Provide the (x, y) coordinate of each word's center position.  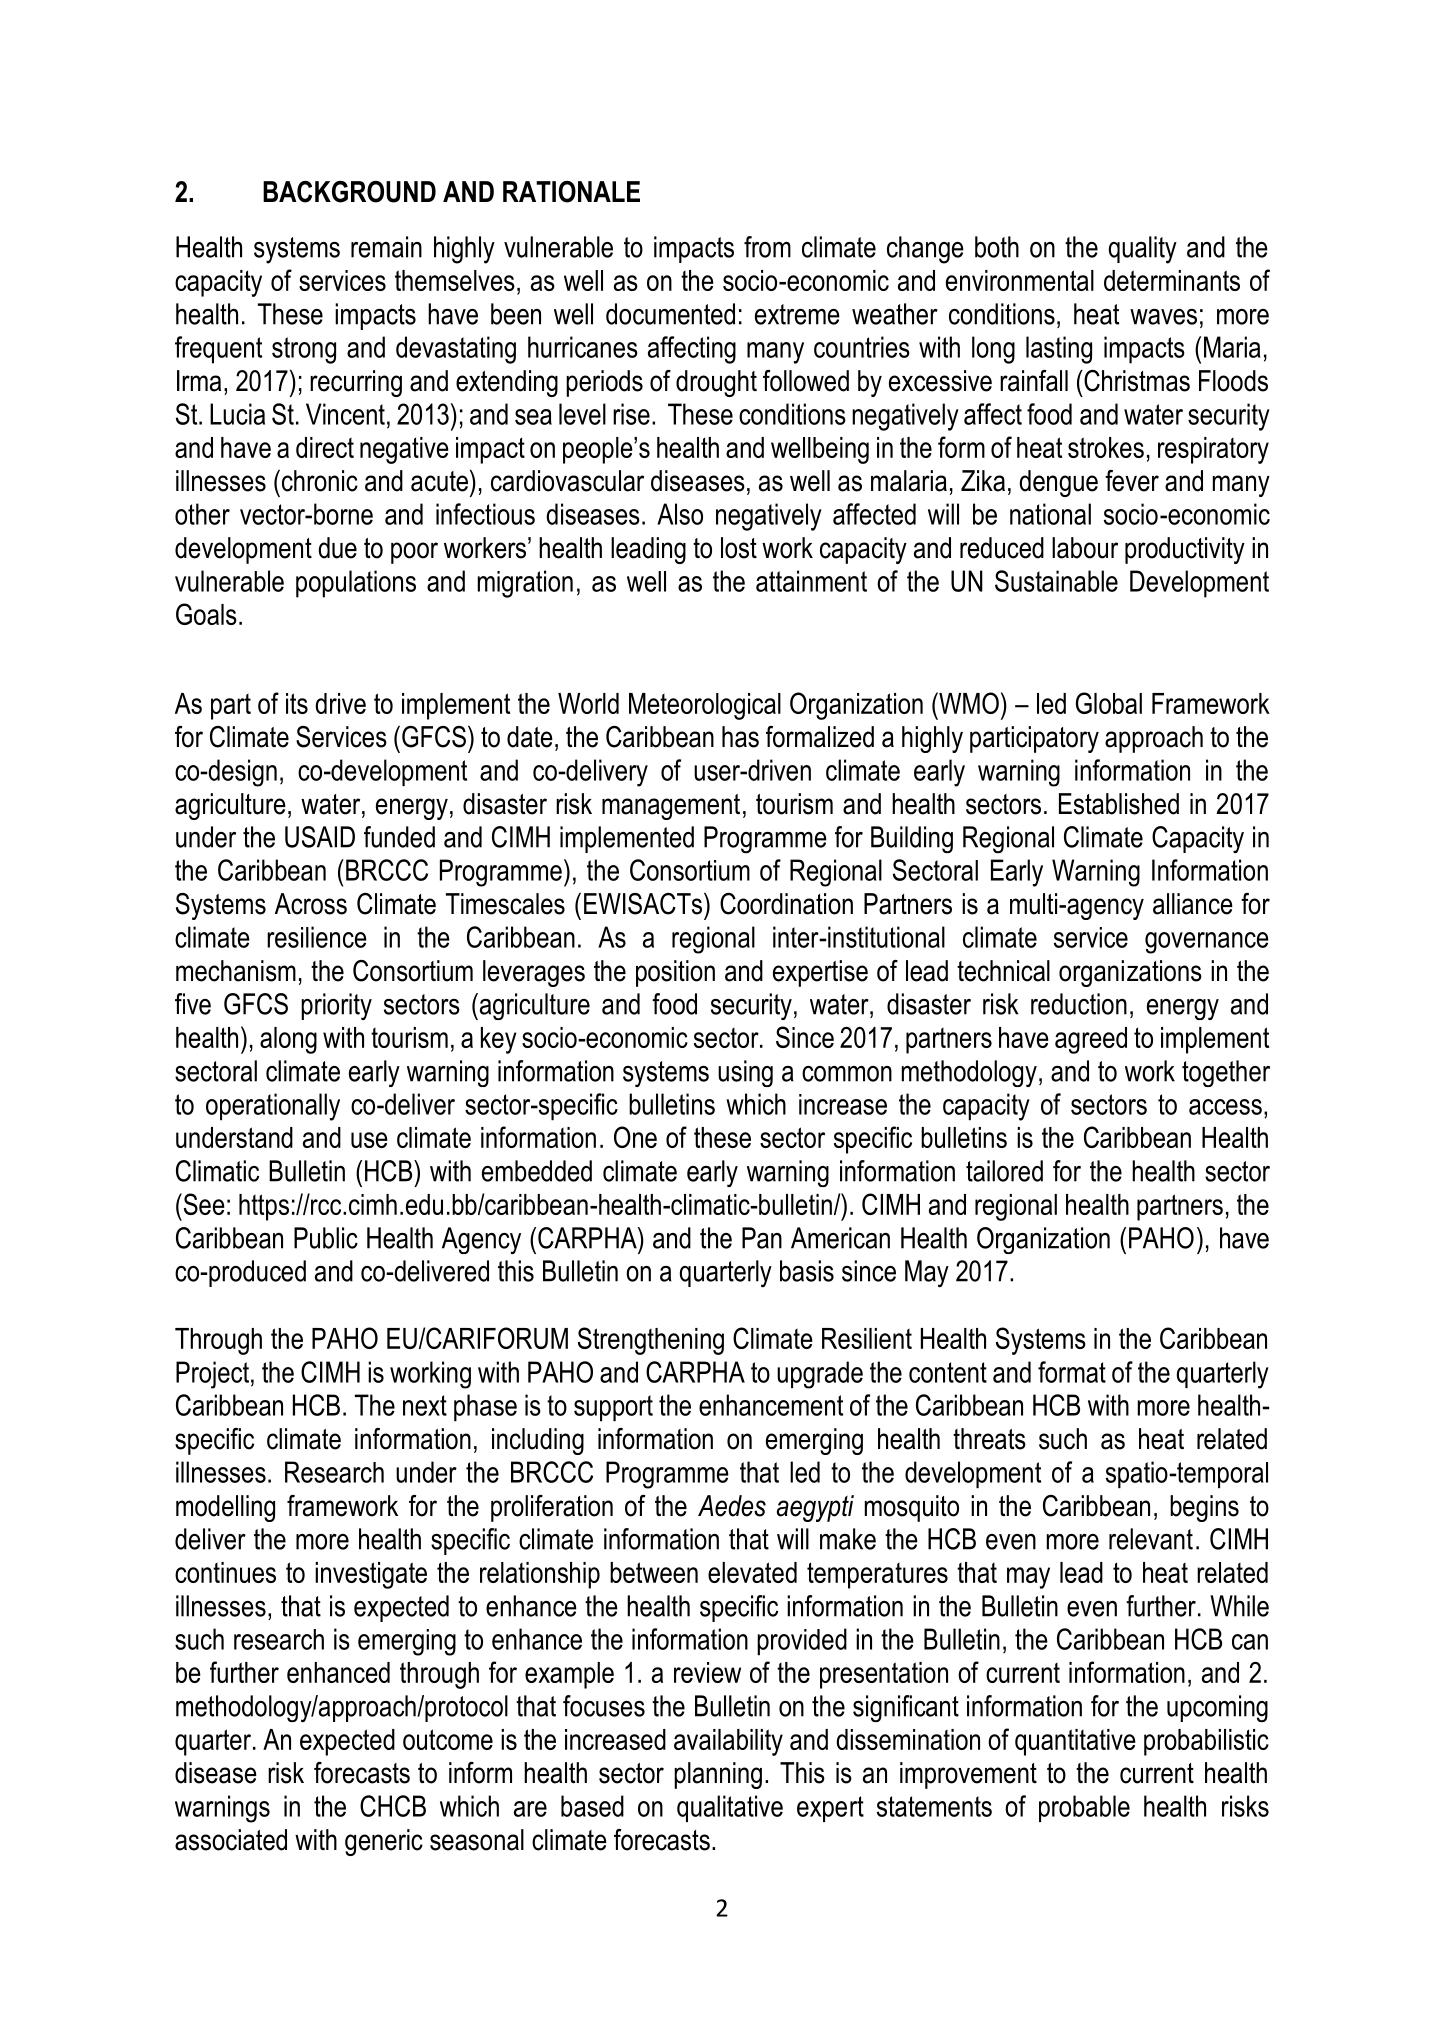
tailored (1004, 1171)
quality (1143, 250)
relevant (1151, 1539)
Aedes (732, 1506)
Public (326, 1238)
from (767, 247)
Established (1119, 804)
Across (311, 904)
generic (384, 1842)
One (635, 1137)
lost (739, 548)
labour (1085, 548)
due (337, 548)
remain (386, 247)
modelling (225, 1508)
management (671, 807)
